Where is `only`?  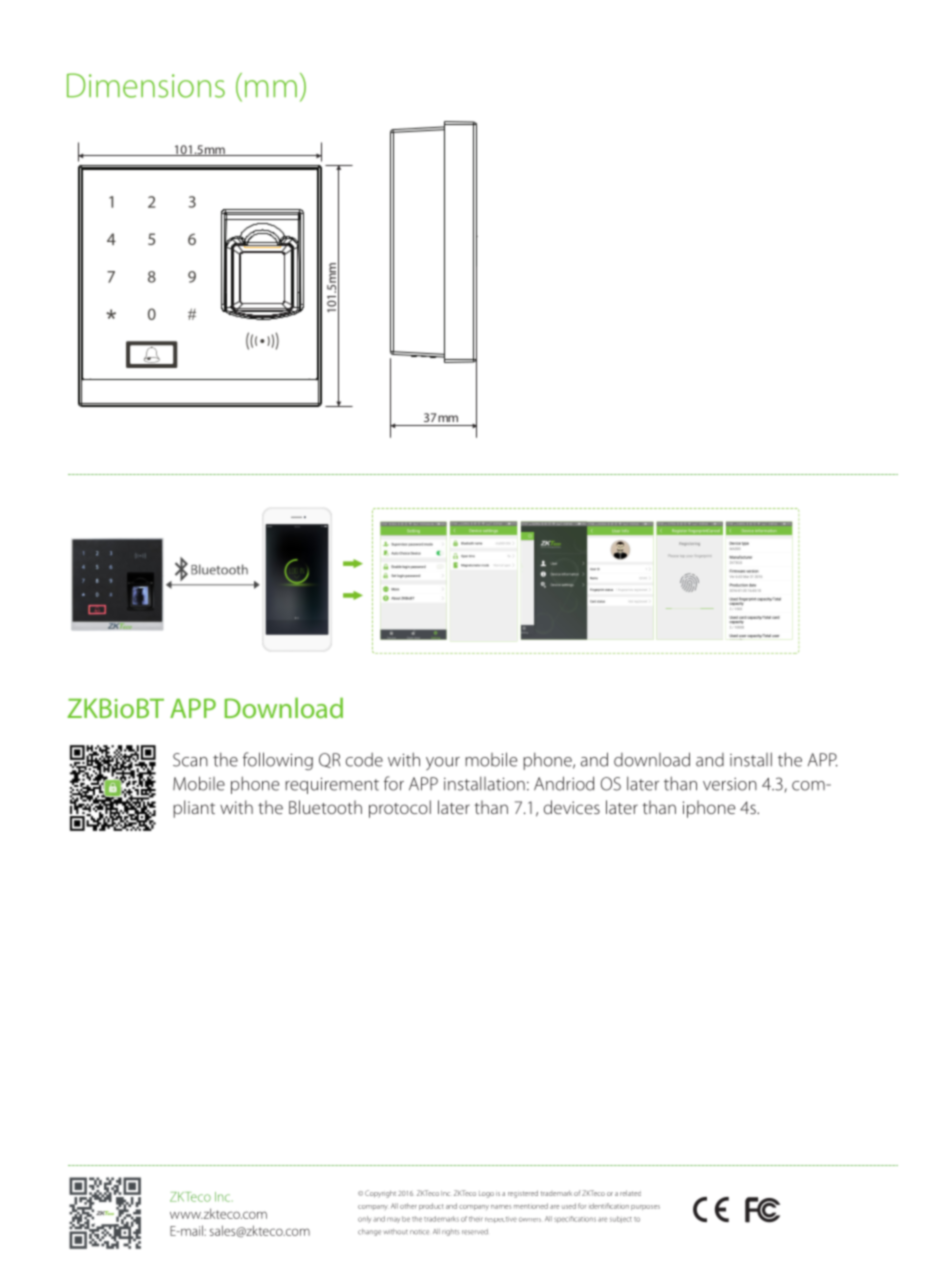
only is located at coordinates (364, 1219).
